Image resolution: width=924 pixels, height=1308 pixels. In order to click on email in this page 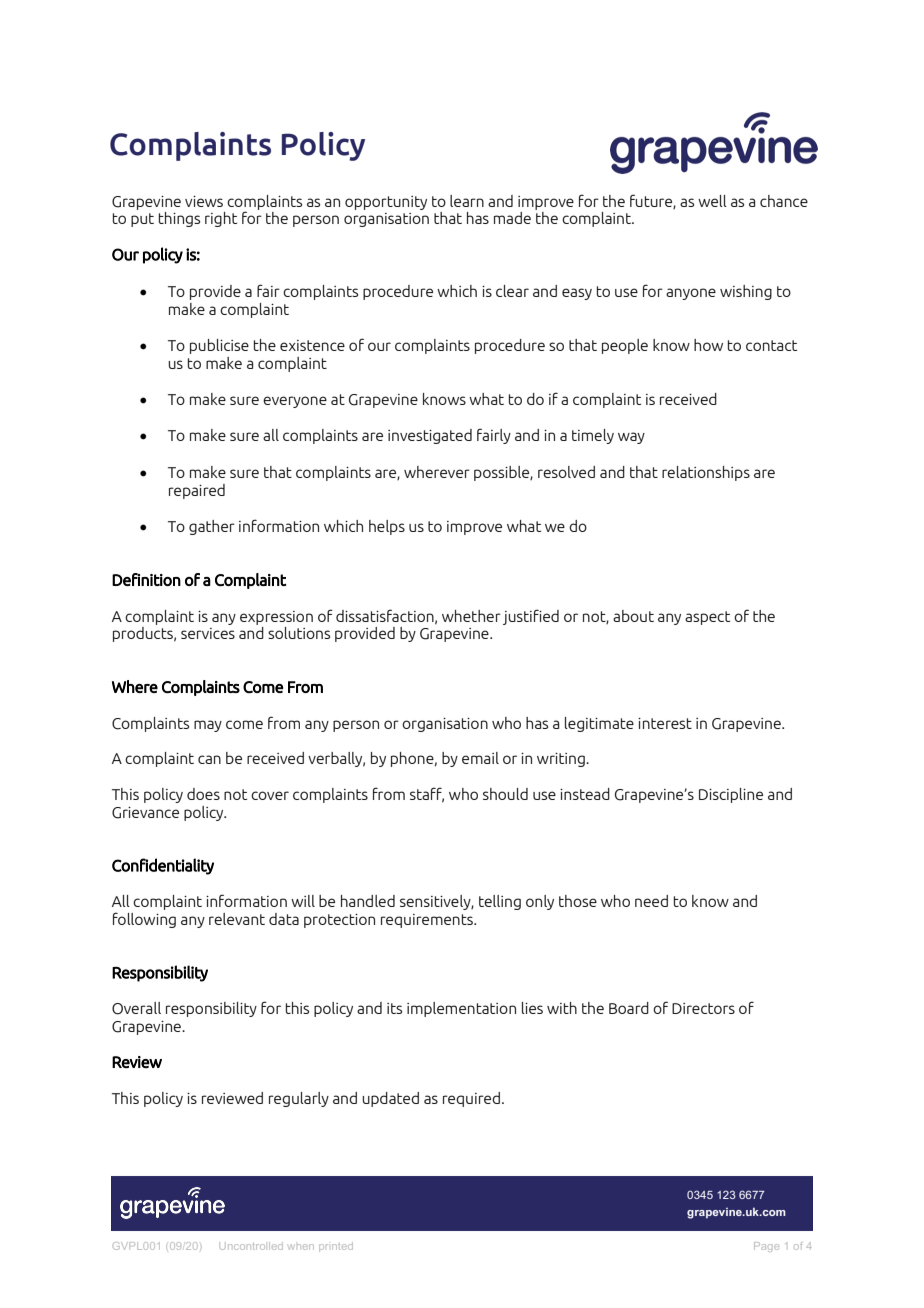, I will do `click(480, 758)`.
